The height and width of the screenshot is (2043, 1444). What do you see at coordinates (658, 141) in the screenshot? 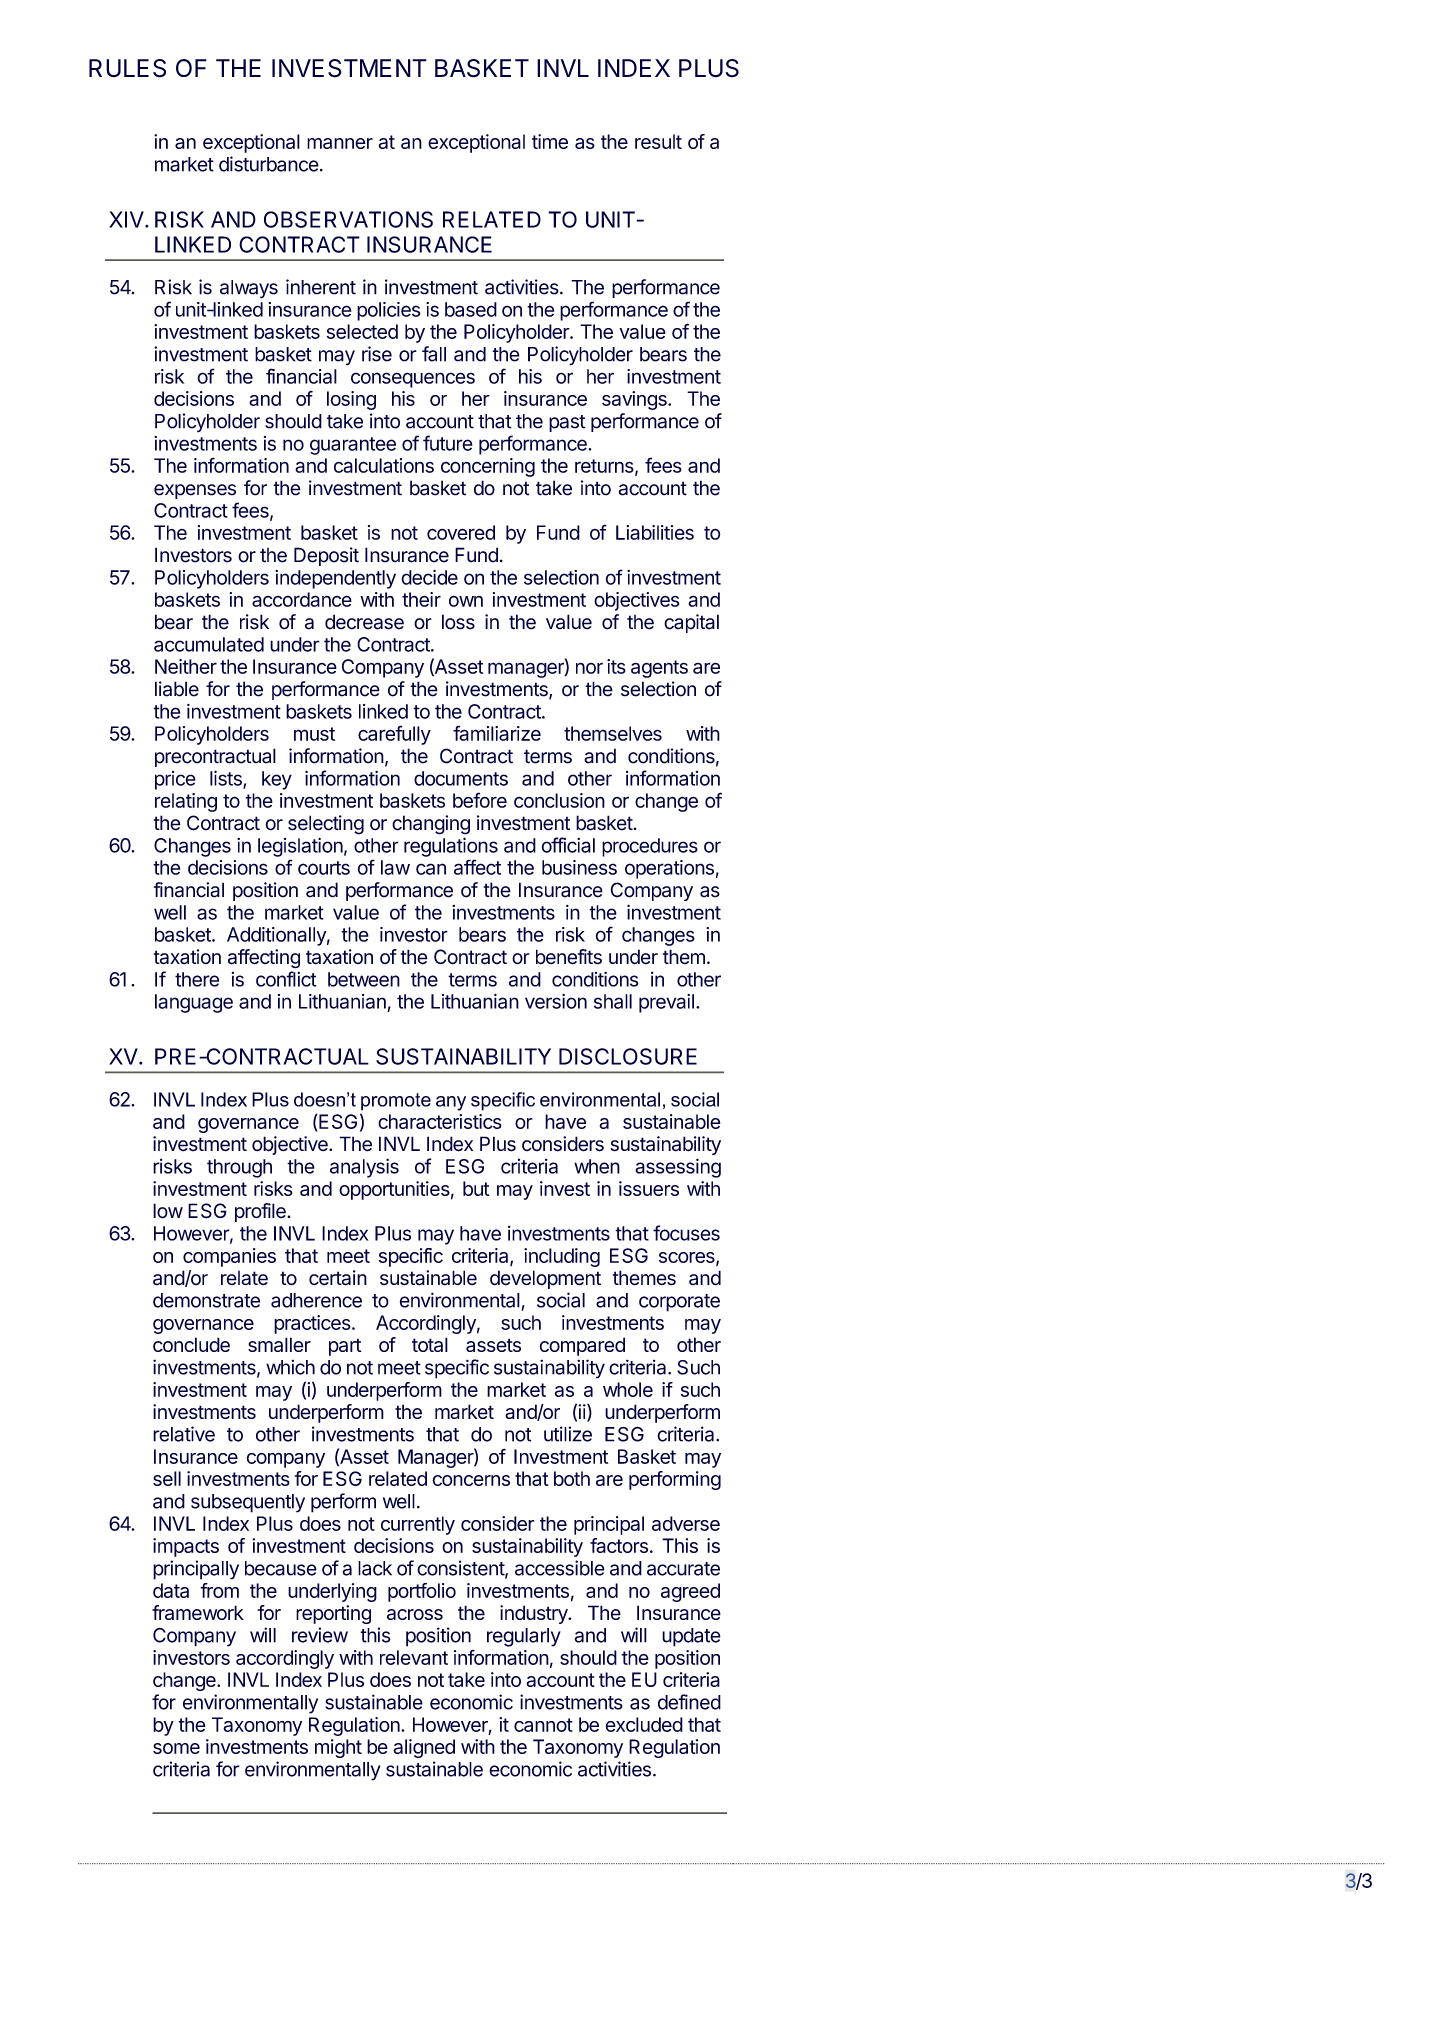
I see `result` at bounding box center [658, 141].
